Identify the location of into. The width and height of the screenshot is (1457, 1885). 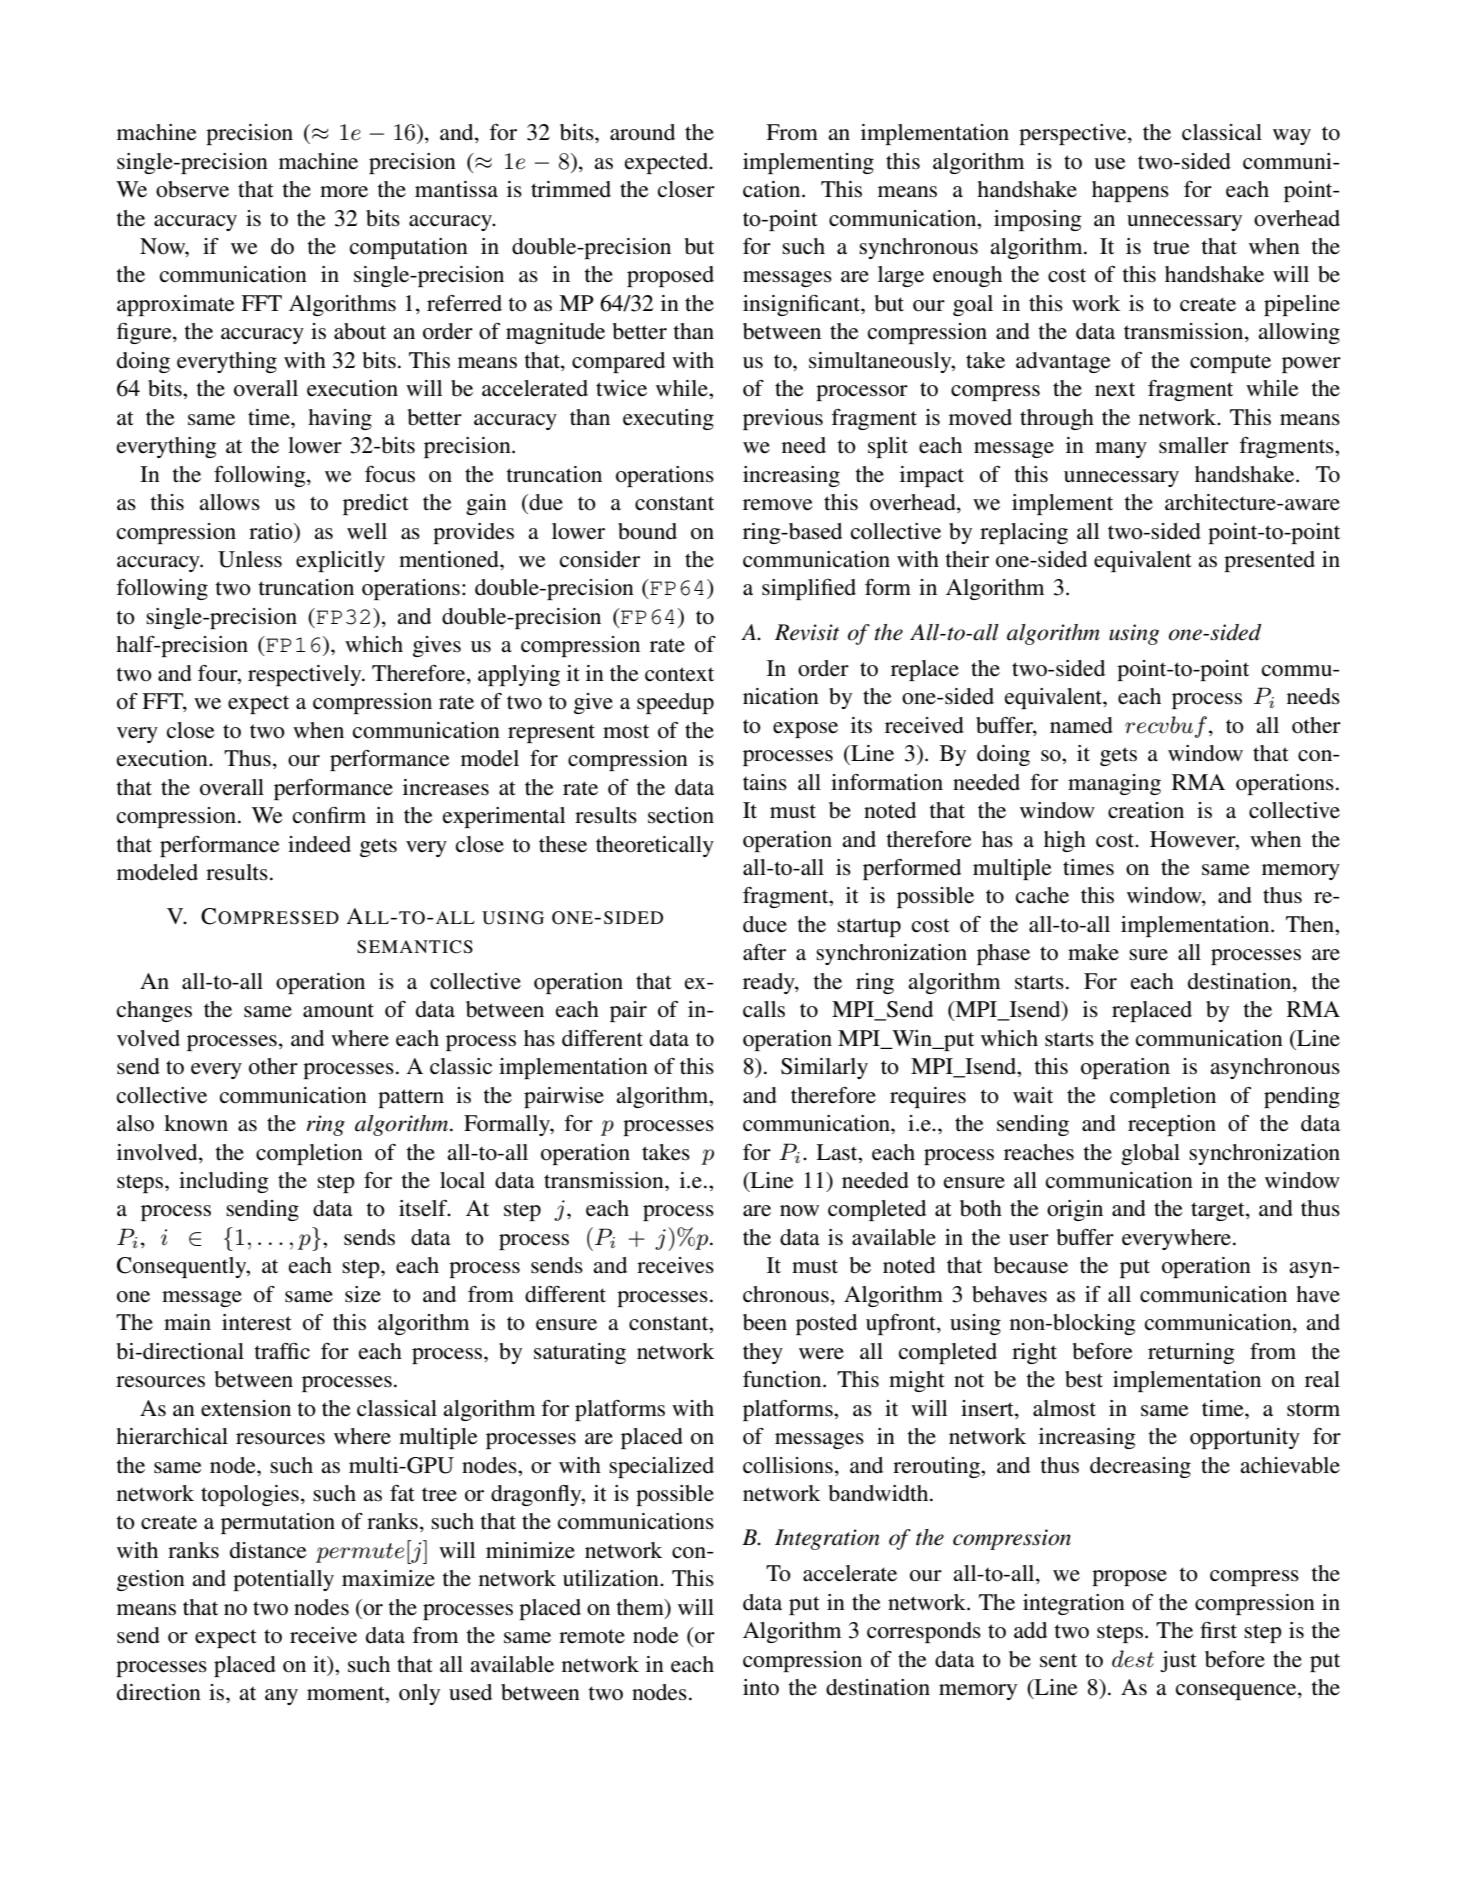
(761, 1687).
